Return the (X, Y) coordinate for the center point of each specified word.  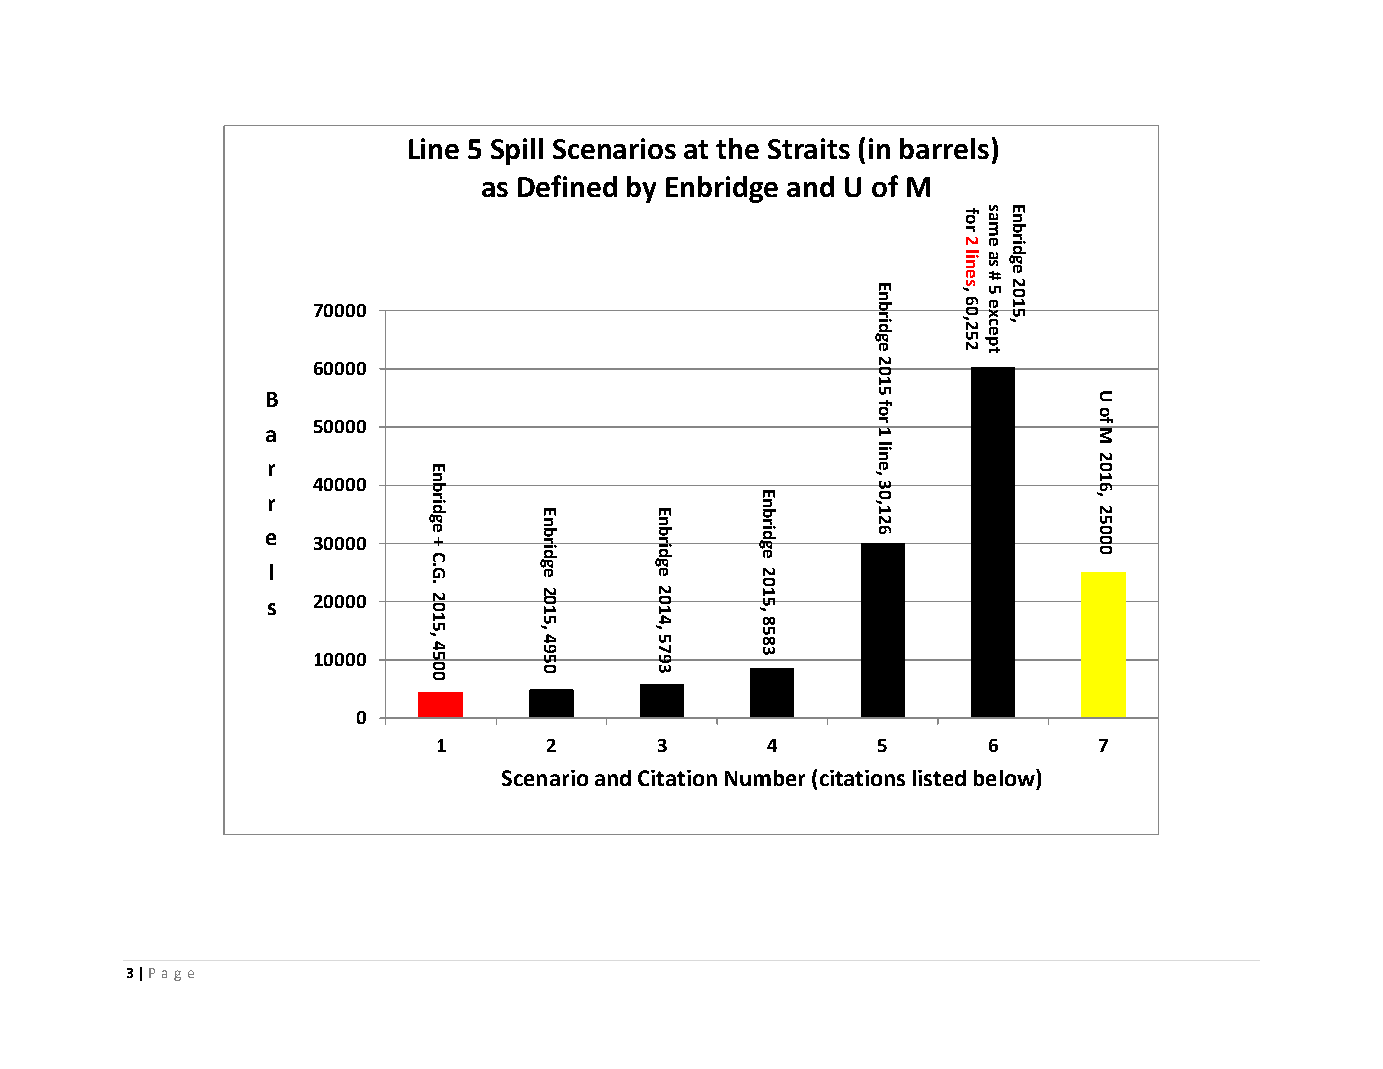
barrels (944, 148)
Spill (517, 151)
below (1005, 777)
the (737, 148)
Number (765, 778)
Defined (567, 186)
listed (939, 778)
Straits (809, 148)
